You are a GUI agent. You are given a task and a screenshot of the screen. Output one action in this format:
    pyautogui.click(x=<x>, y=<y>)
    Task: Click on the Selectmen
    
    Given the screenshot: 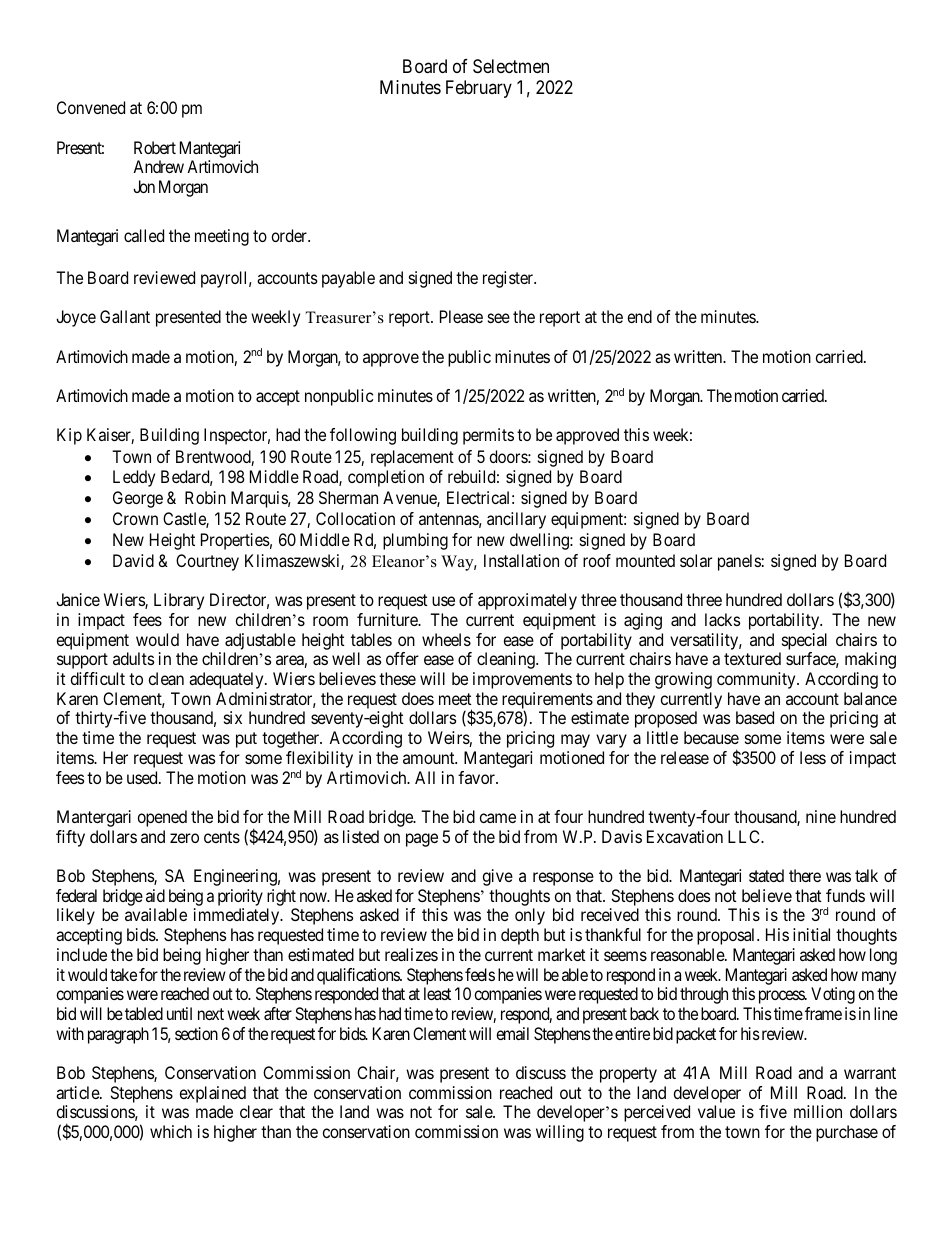 What is the action you would take?
    pyautogui.click(x=511, y=66)
